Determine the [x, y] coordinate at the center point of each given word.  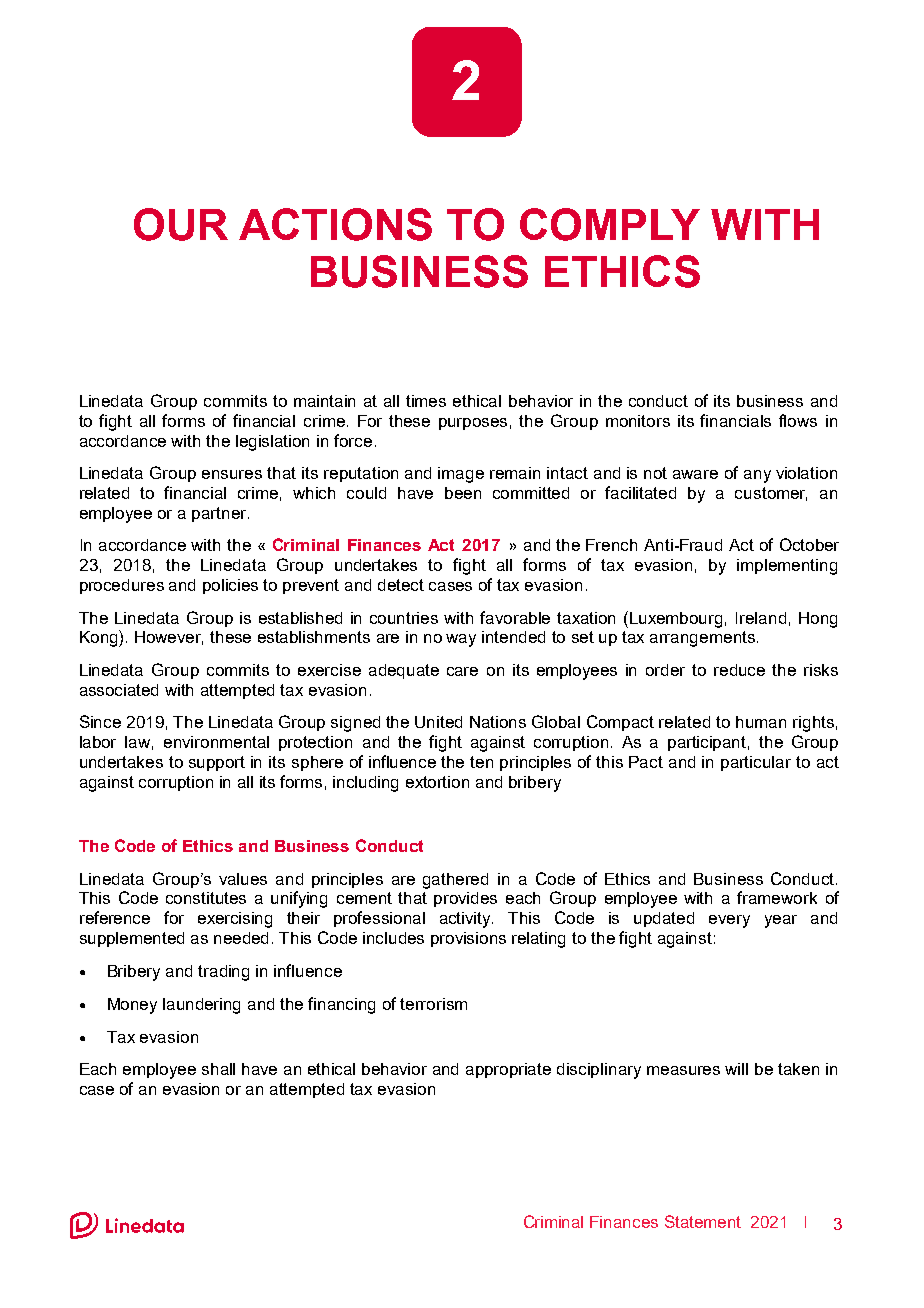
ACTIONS [335, 224]
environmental [216, 742]
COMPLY [610, 224]
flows [798, 420]
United [438, 722]
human [761, 722]
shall [218, 1069]
